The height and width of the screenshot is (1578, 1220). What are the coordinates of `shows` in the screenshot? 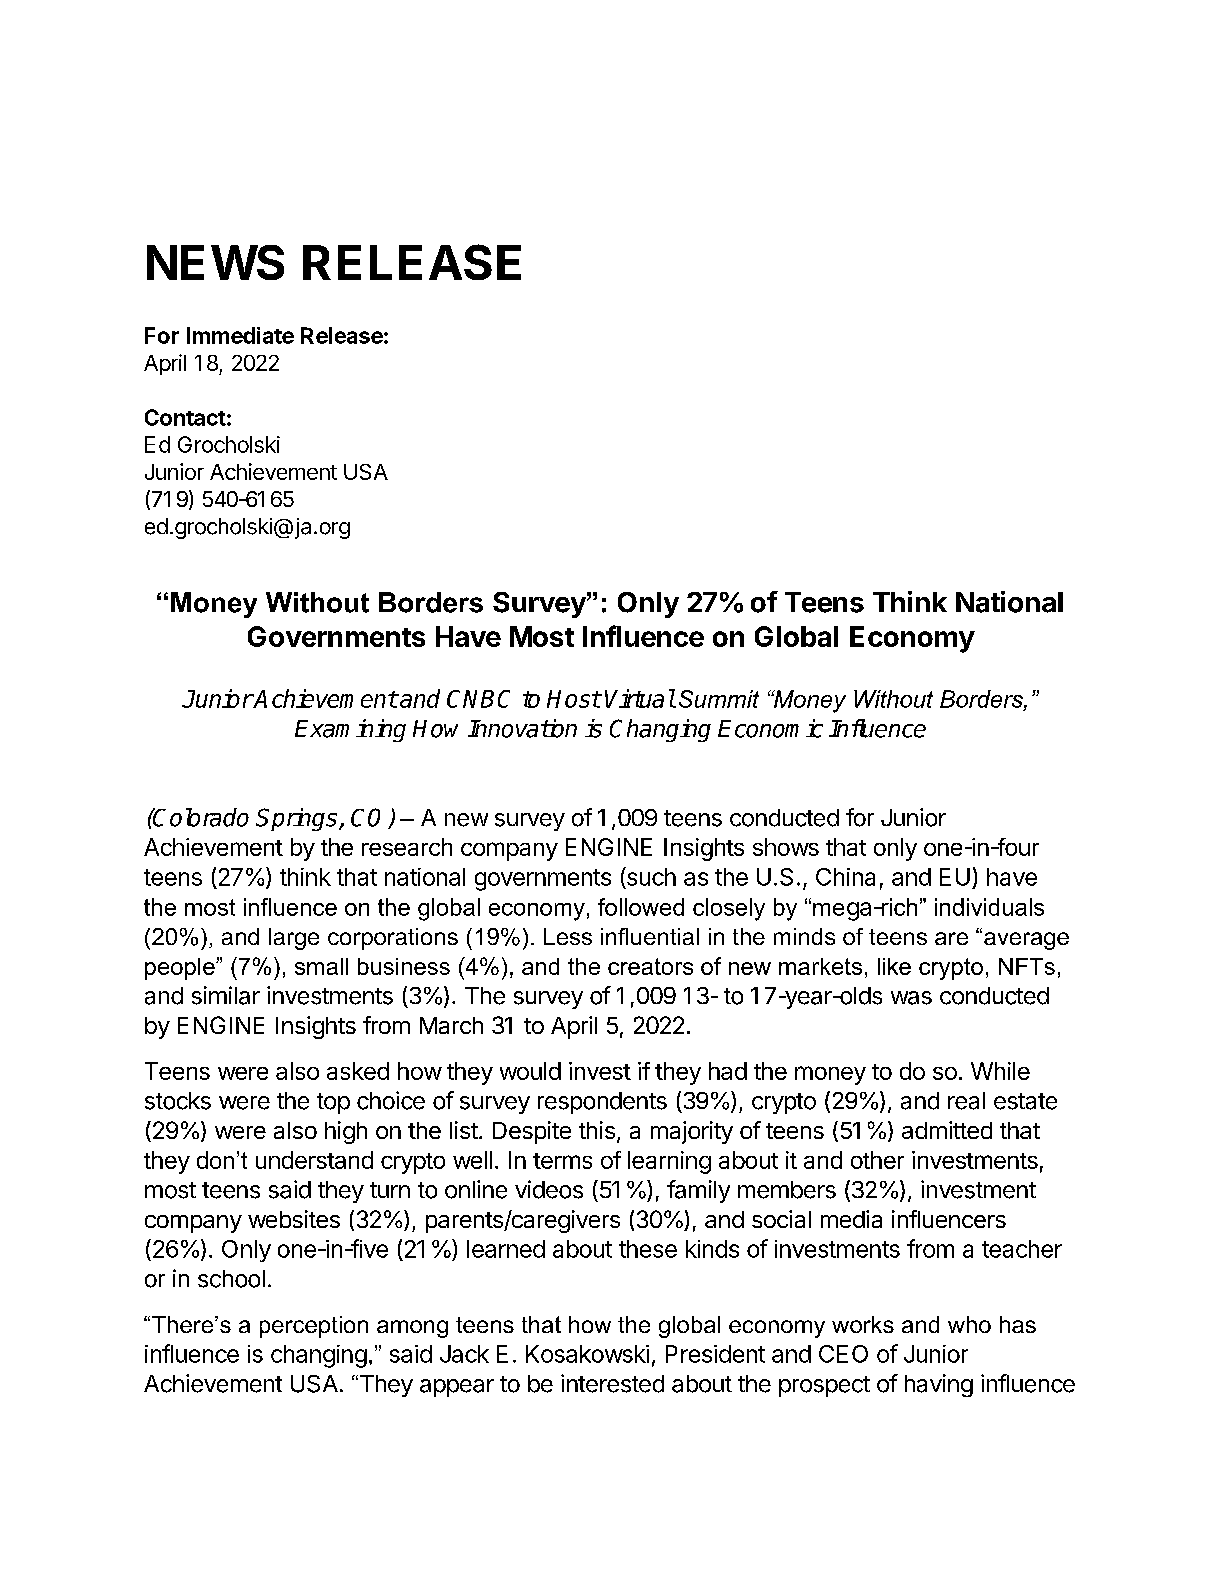 It's located at (786, 847).
